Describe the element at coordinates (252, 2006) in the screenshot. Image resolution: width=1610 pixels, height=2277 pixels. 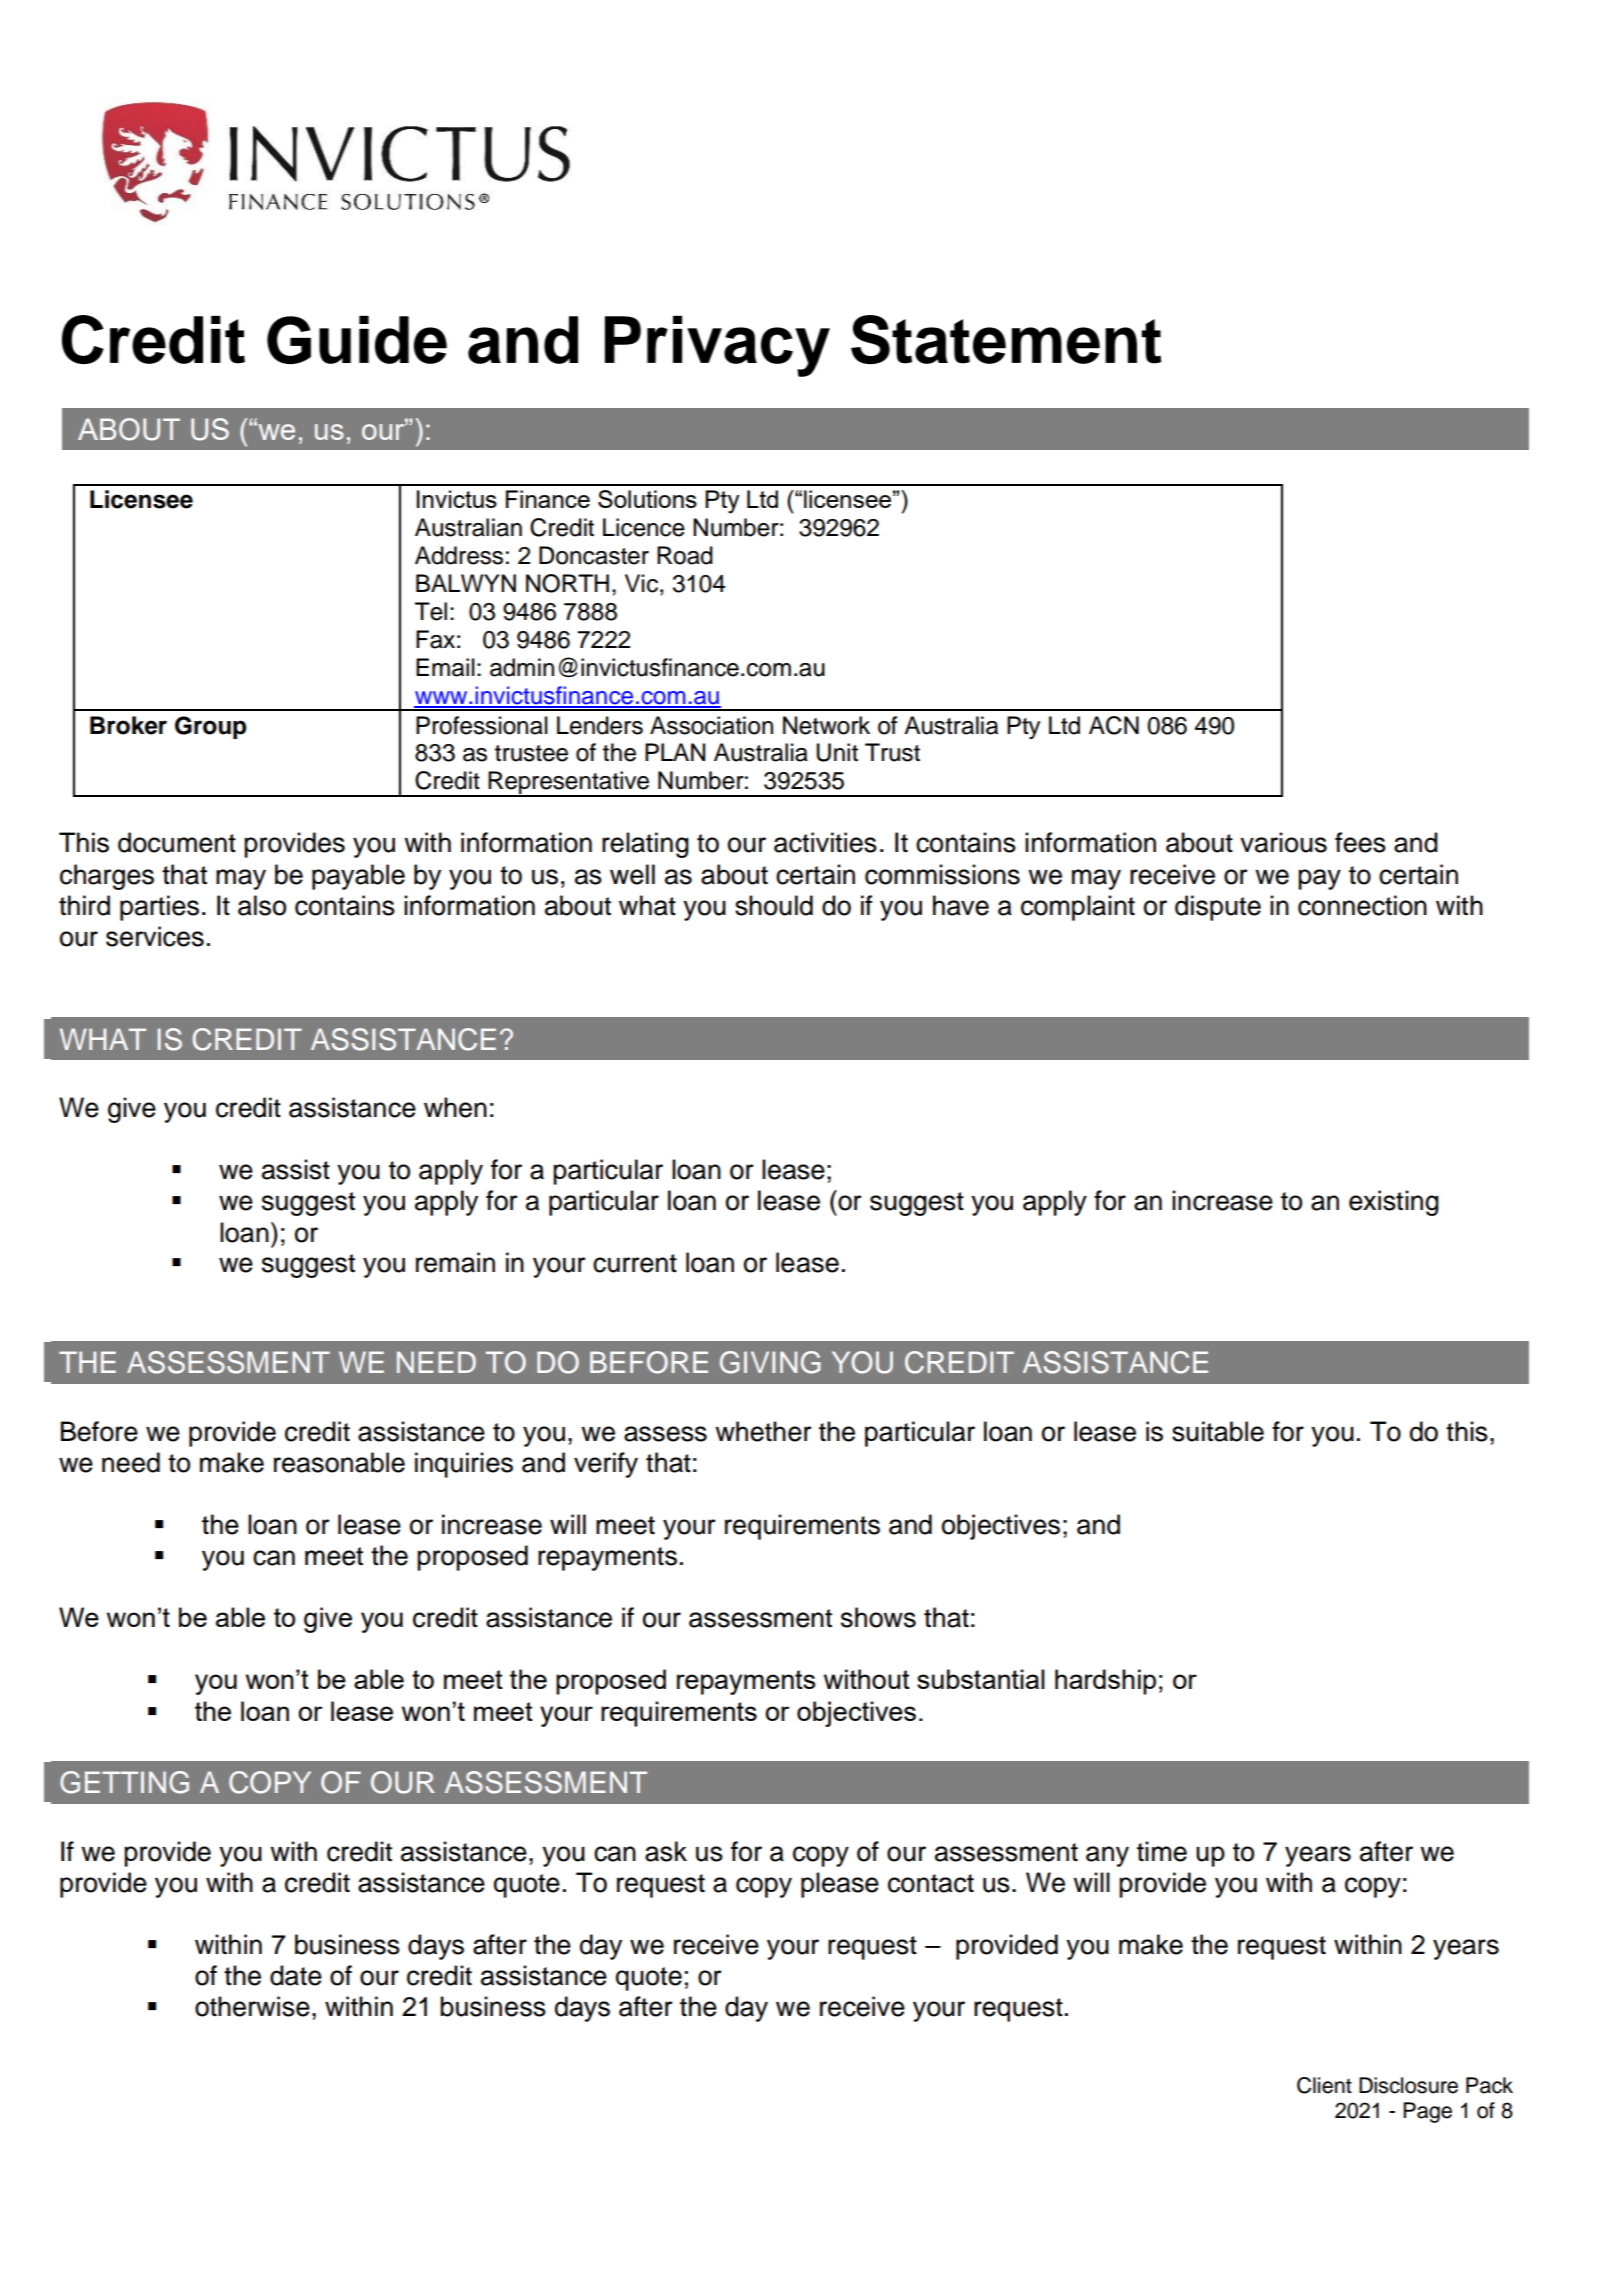
I see `otherwise` at that location.
